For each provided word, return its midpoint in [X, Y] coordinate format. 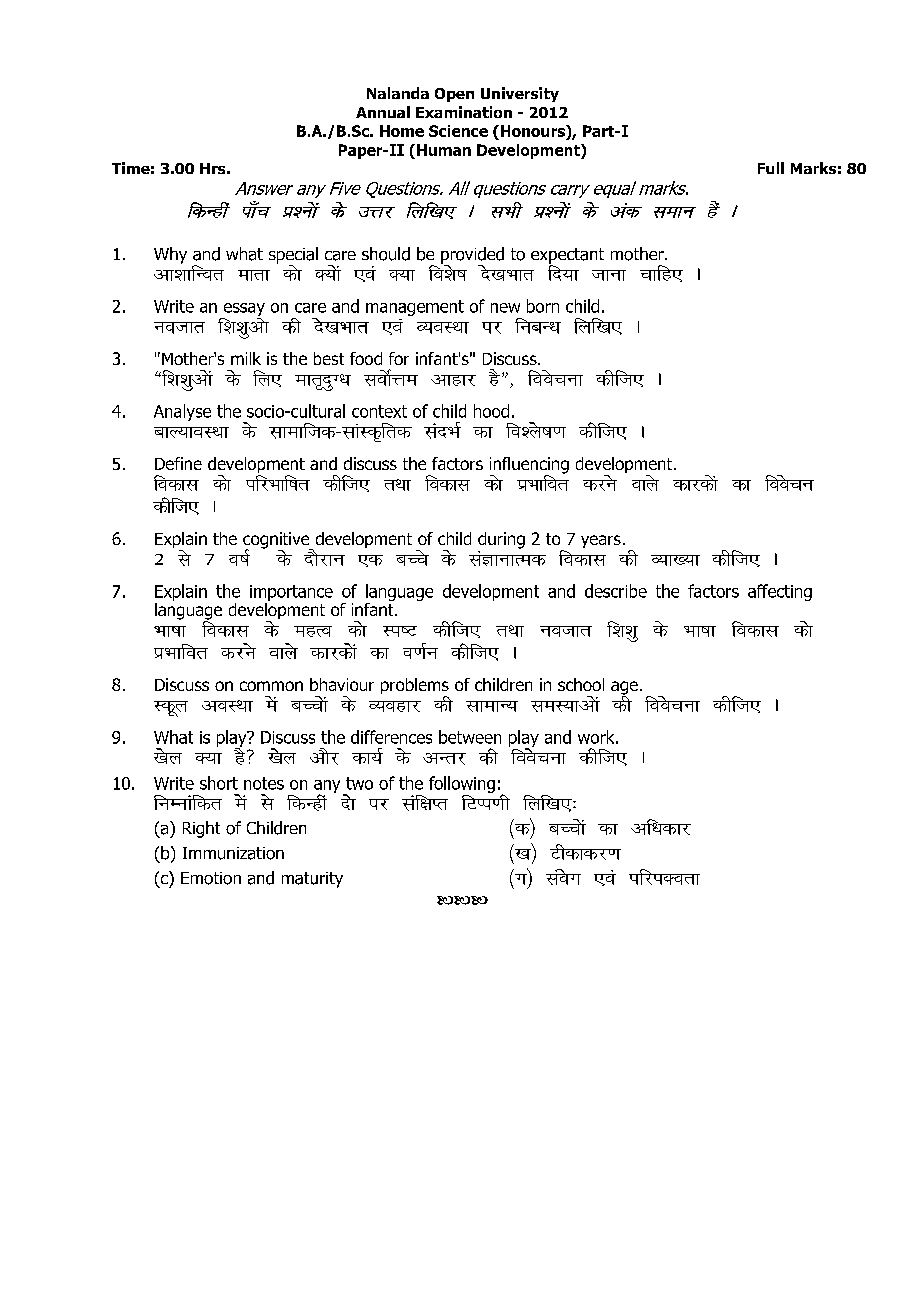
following [462, 784]
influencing [529, 466]
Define [178, 463]
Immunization [233, 853]
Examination [464, 112]
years [601, 541]
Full [771, 168]
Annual [383, 112]
